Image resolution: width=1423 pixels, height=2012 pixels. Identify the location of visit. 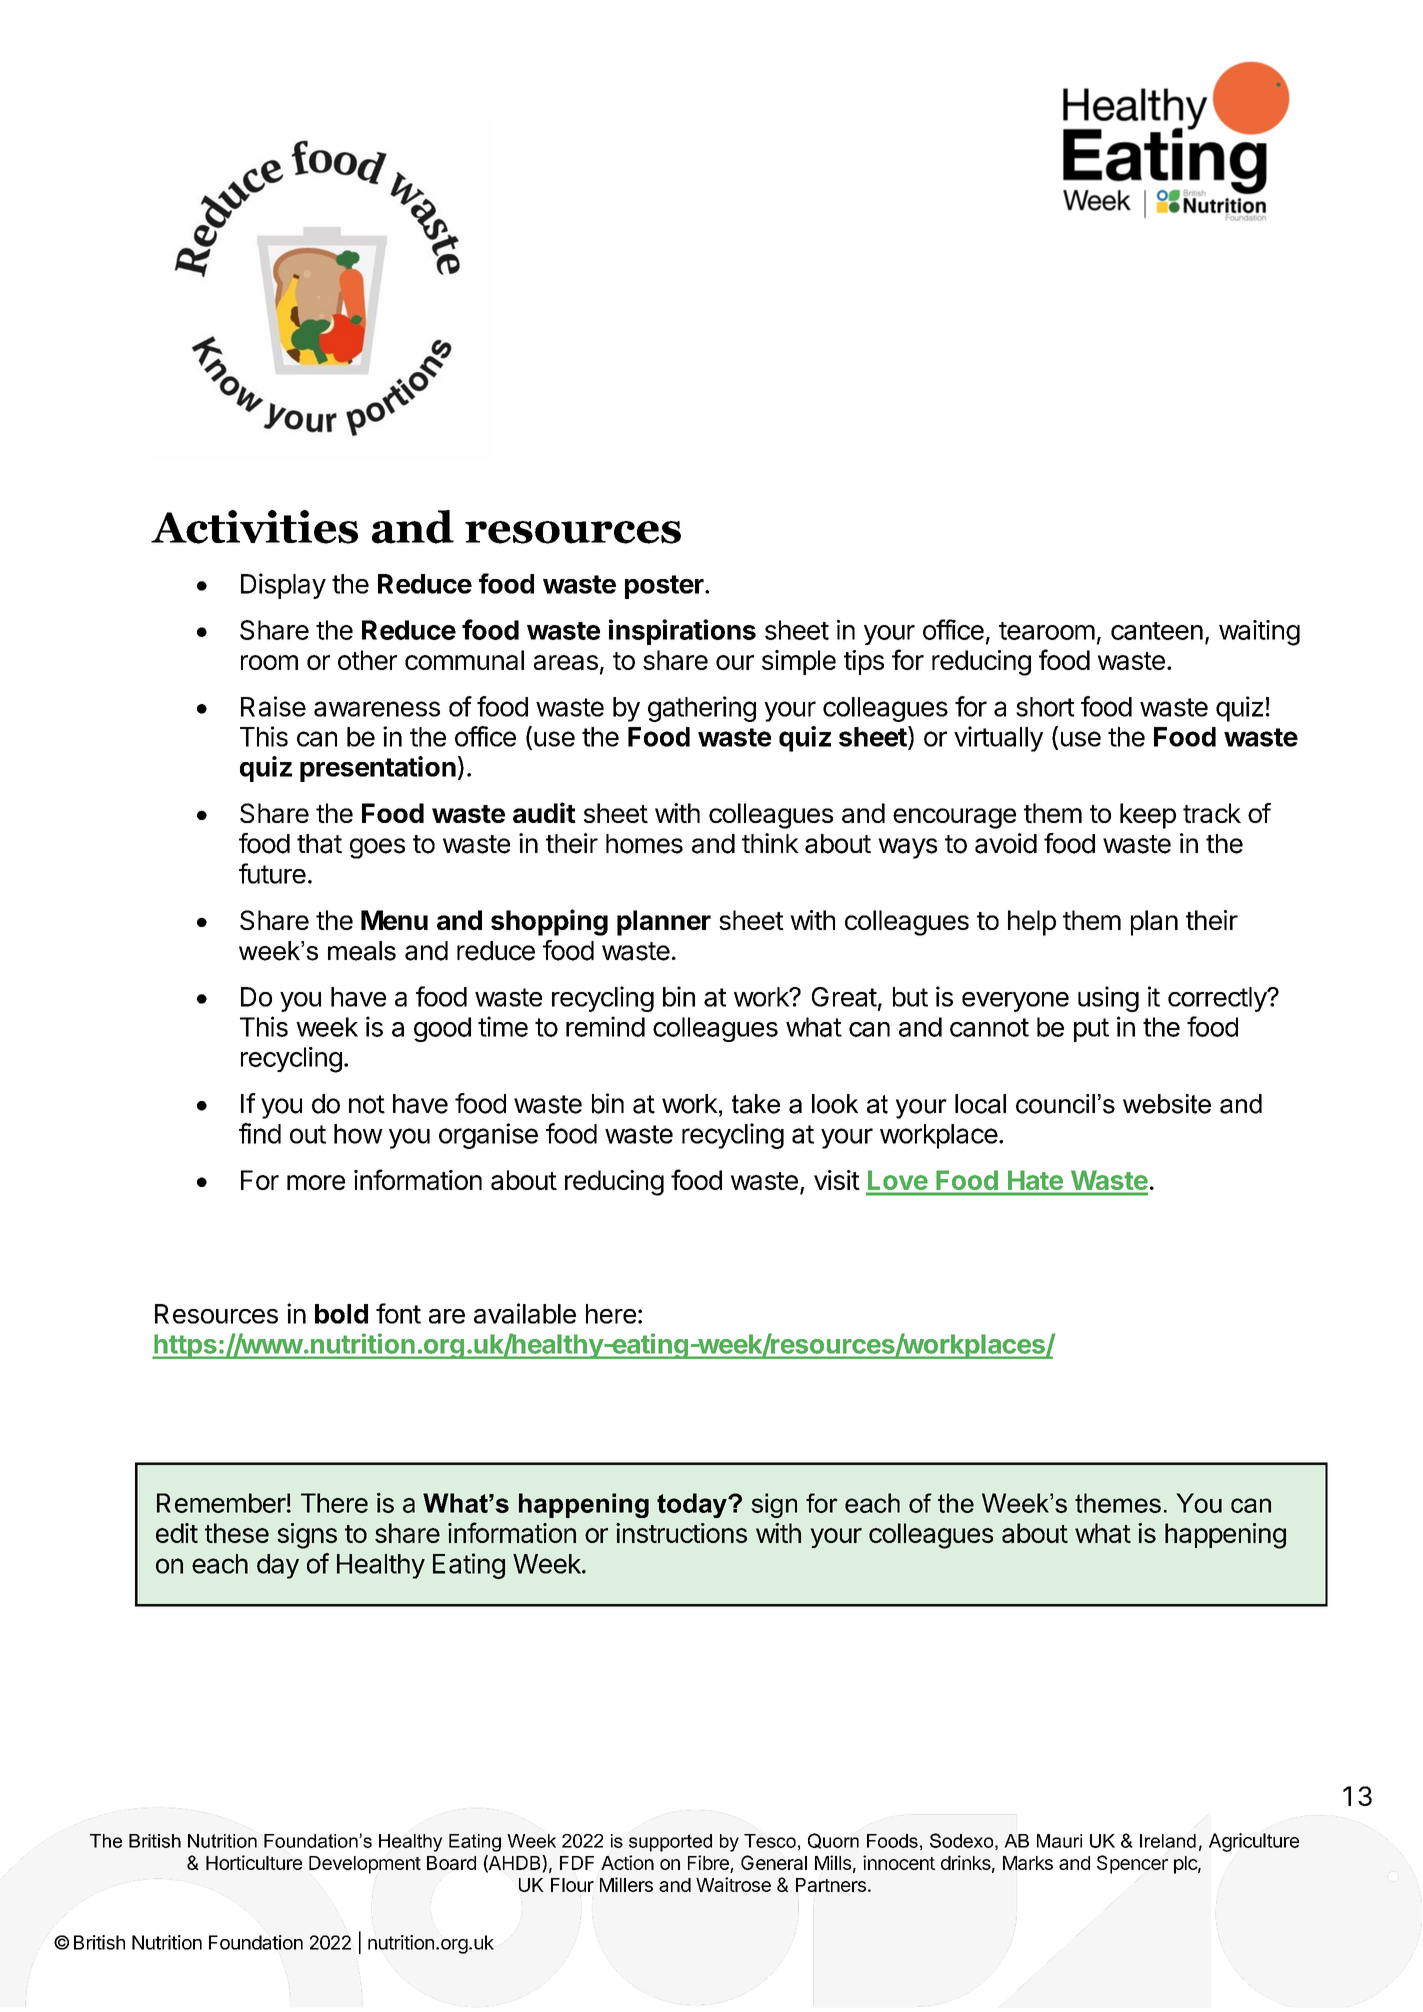
(837, 1180).
